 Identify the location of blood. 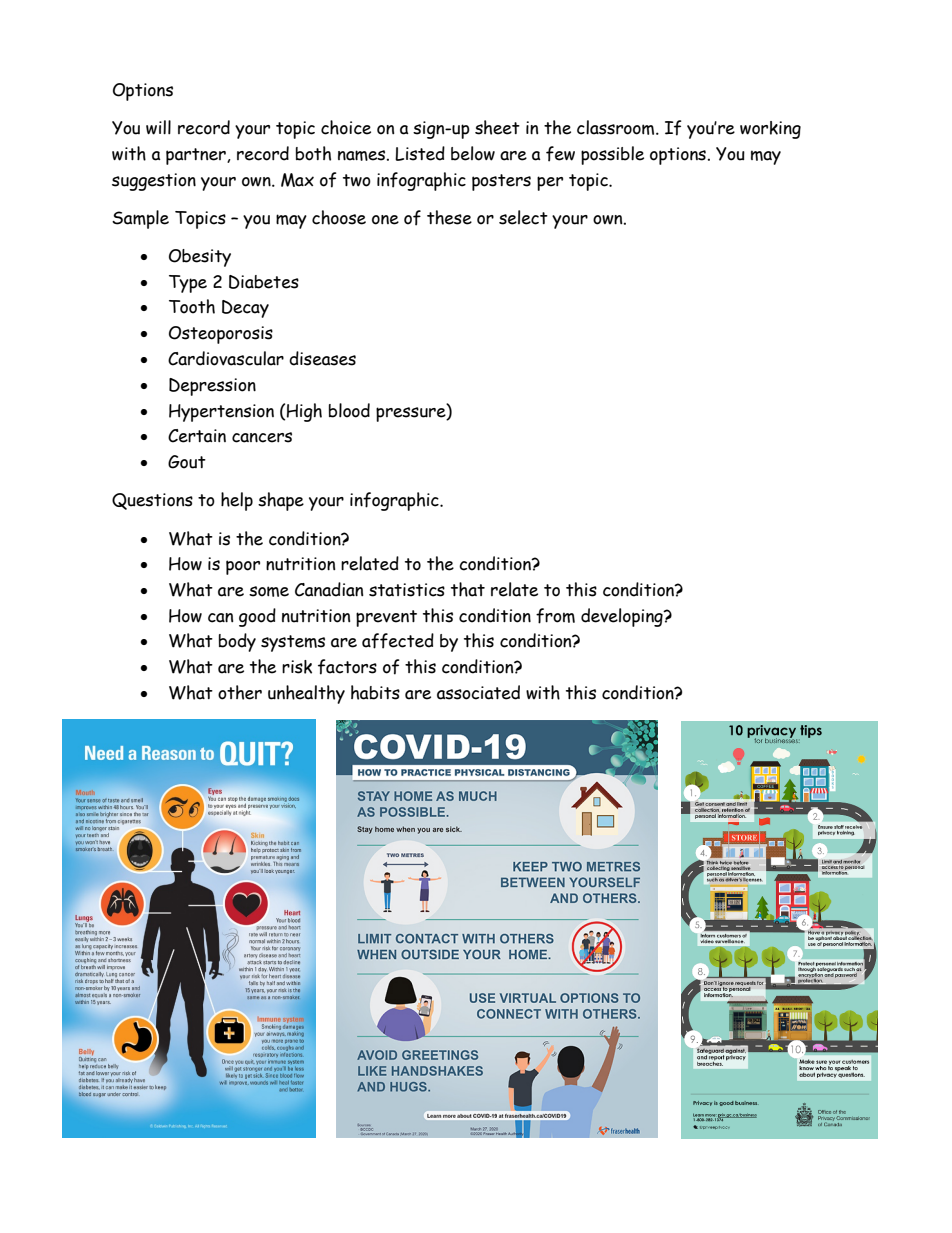
(349, 410).
